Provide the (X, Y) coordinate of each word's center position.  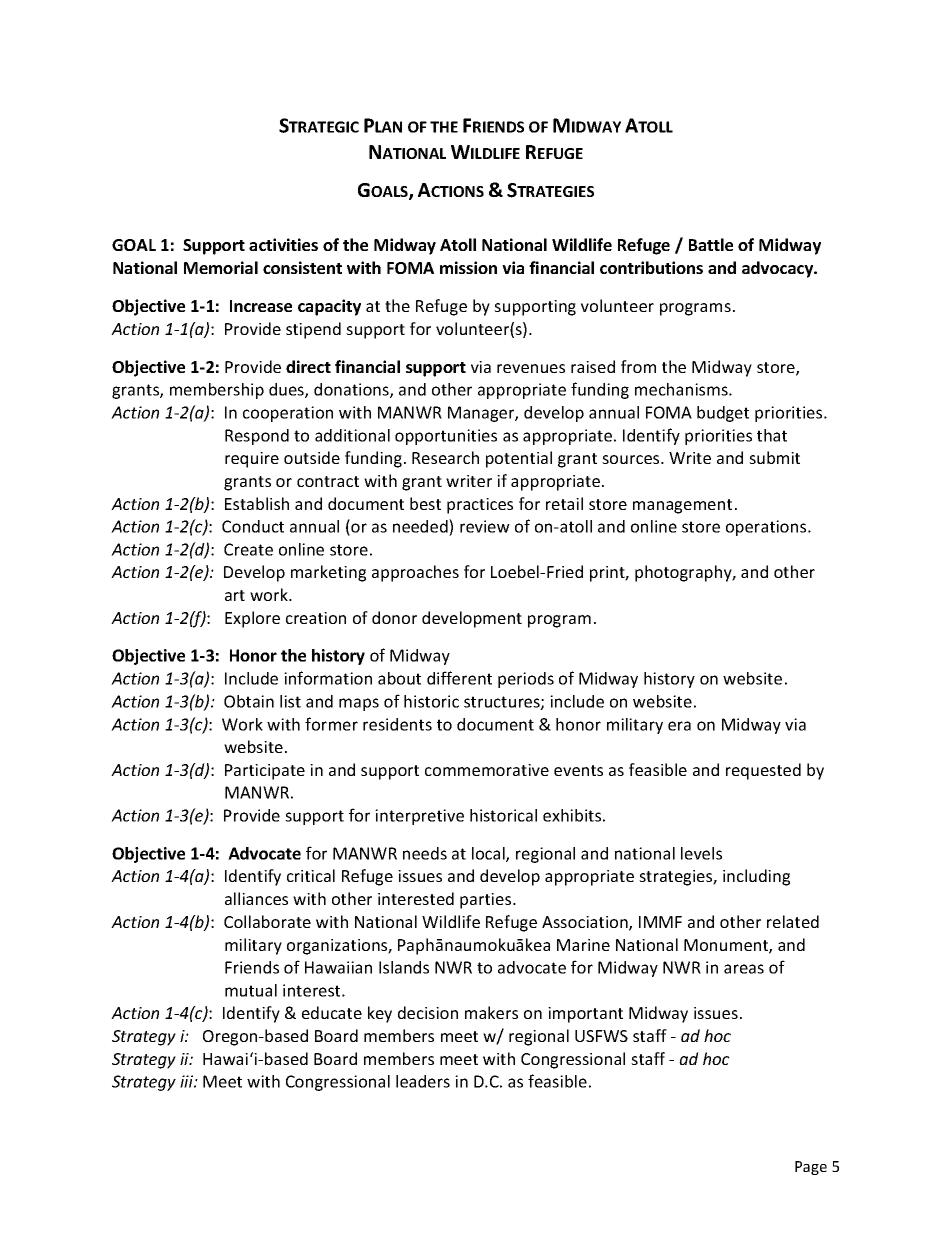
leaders (423, 1081)
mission (468, 267)
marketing (328, 573)
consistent (302, 267)
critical (311, 875)
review (485, 526)
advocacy (779, 269)
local (489, 854)
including (756, 877)
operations (767, 528)
